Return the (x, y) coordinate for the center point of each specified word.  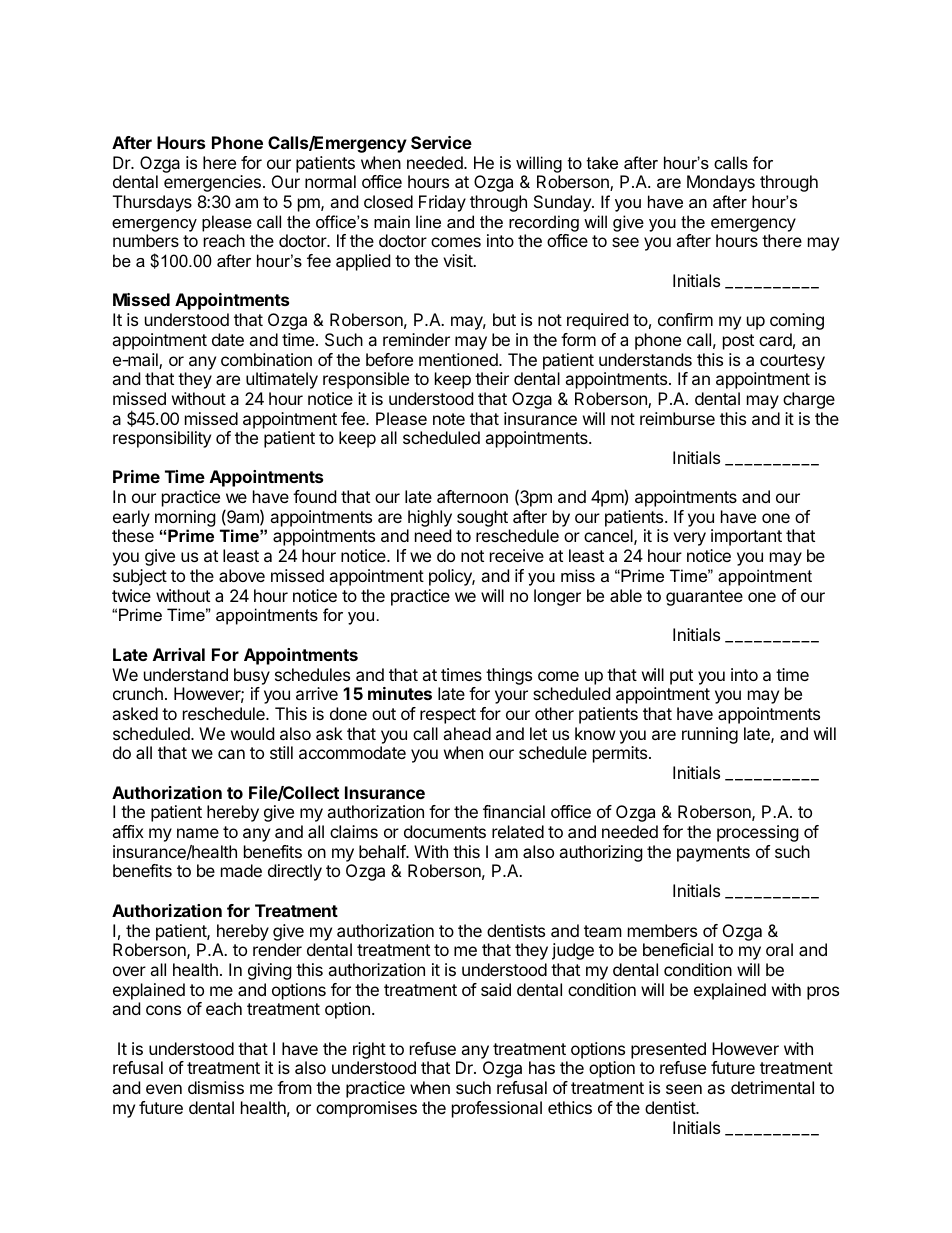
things (509, 676)
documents (445, 831)
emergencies (212, 183)
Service (441, 142)
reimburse (677, 418)
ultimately (282, 380)
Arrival (179, 654)
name (198, 833)
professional (497, 1109)
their (492, 378)
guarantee (704, 598)
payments (713, 854)
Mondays (721, 183)
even (164, 1089)
